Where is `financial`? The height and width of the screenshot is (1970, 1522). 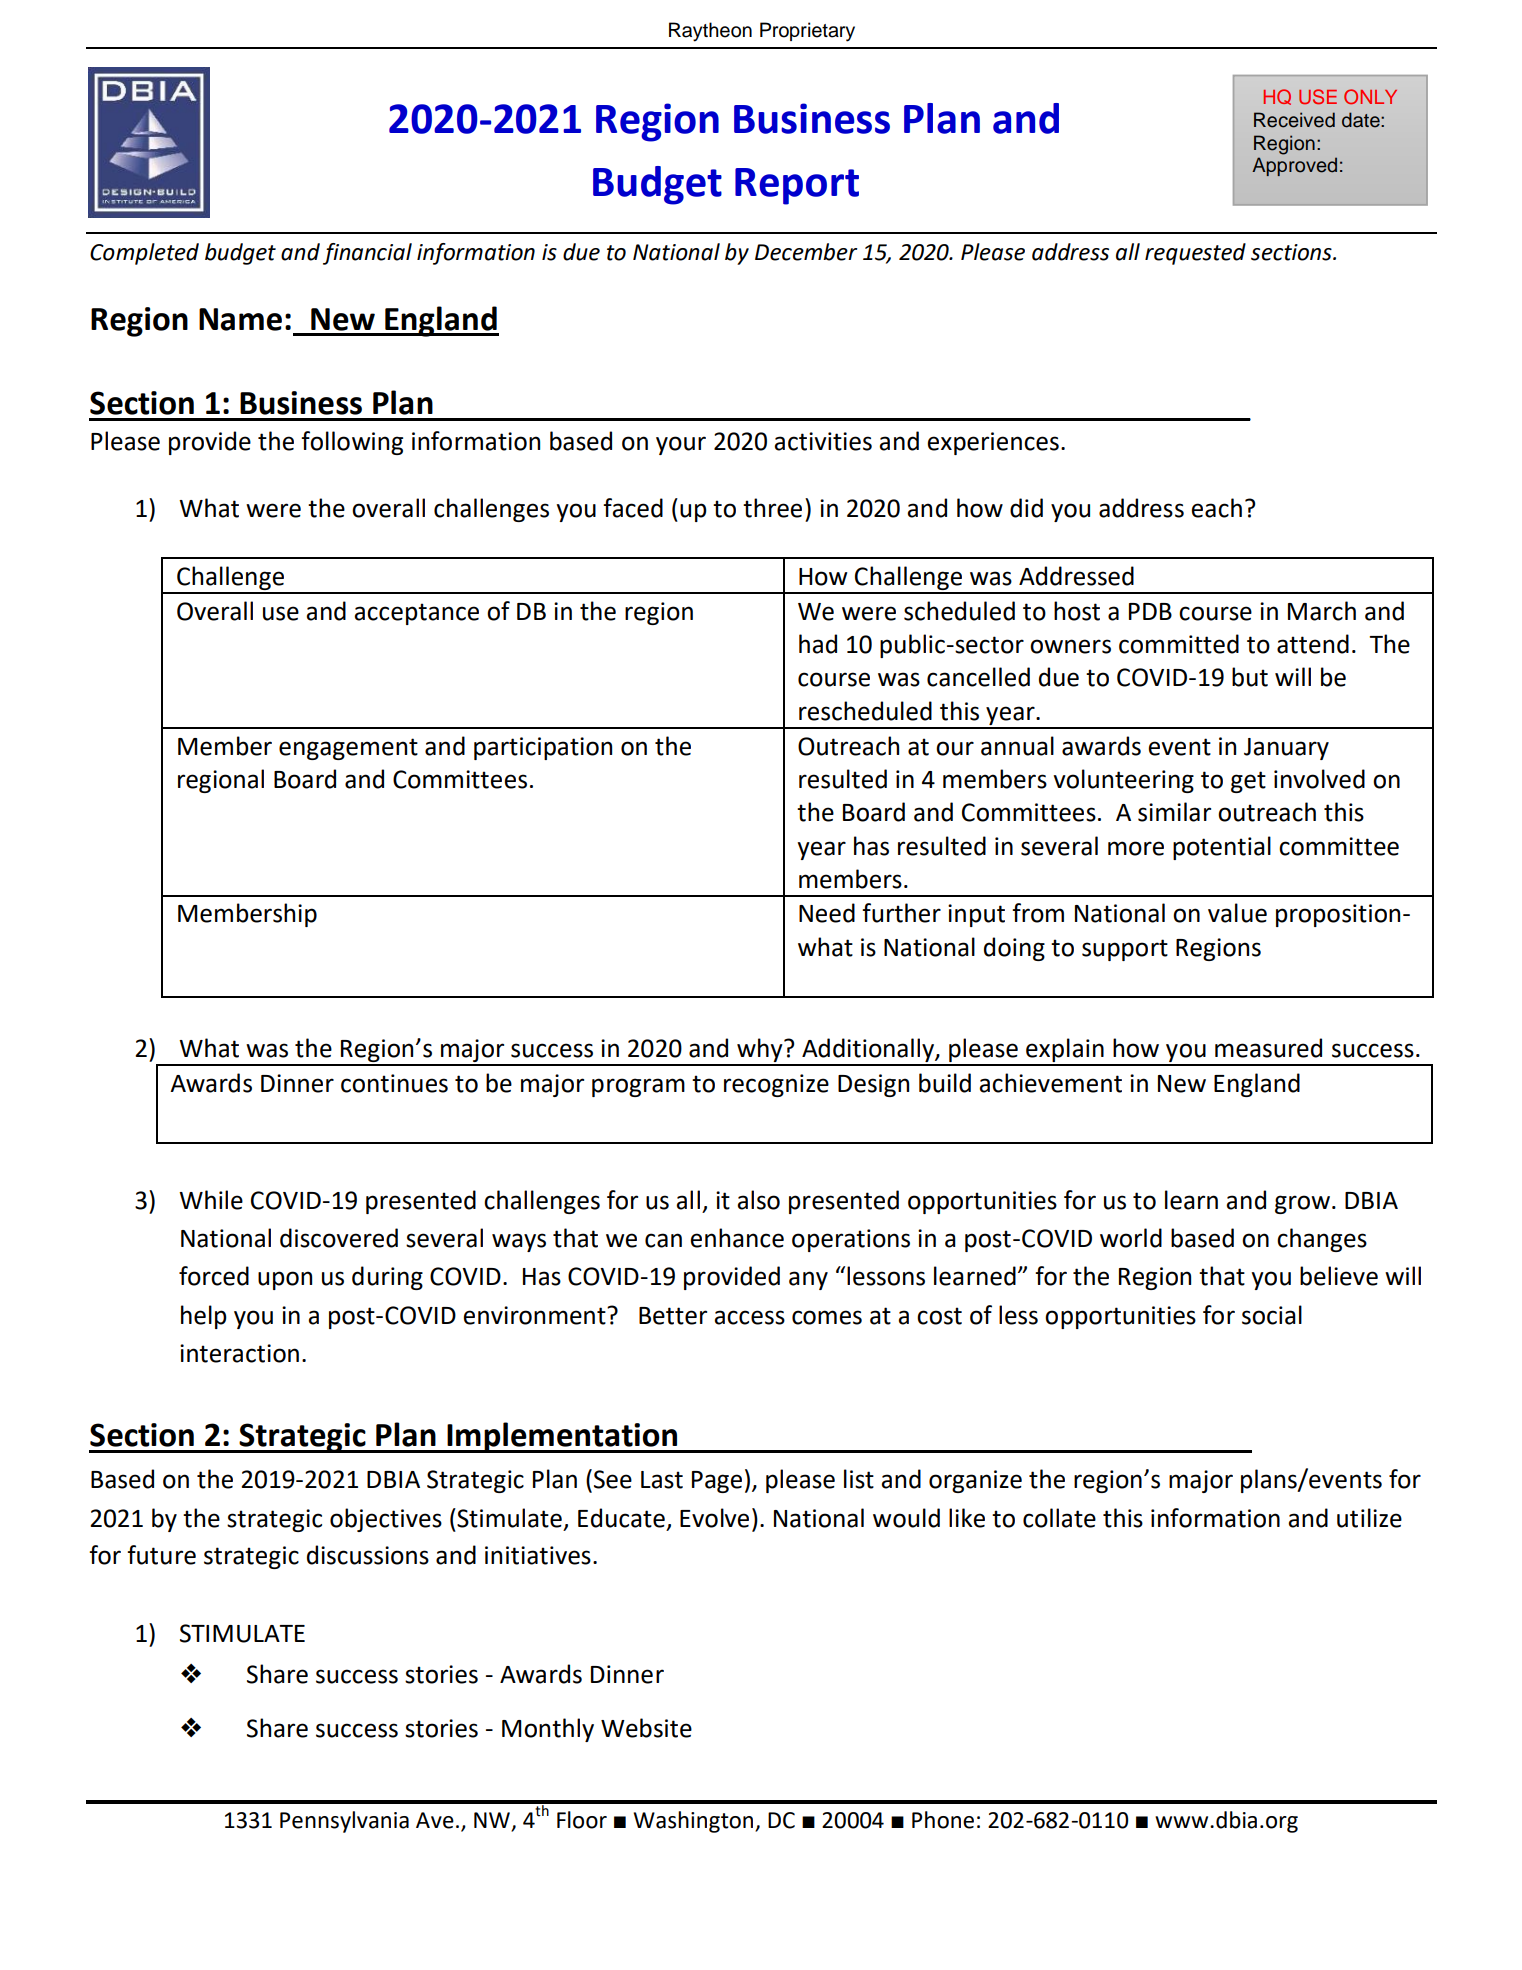
financial is located at coordinates (367, 254).
